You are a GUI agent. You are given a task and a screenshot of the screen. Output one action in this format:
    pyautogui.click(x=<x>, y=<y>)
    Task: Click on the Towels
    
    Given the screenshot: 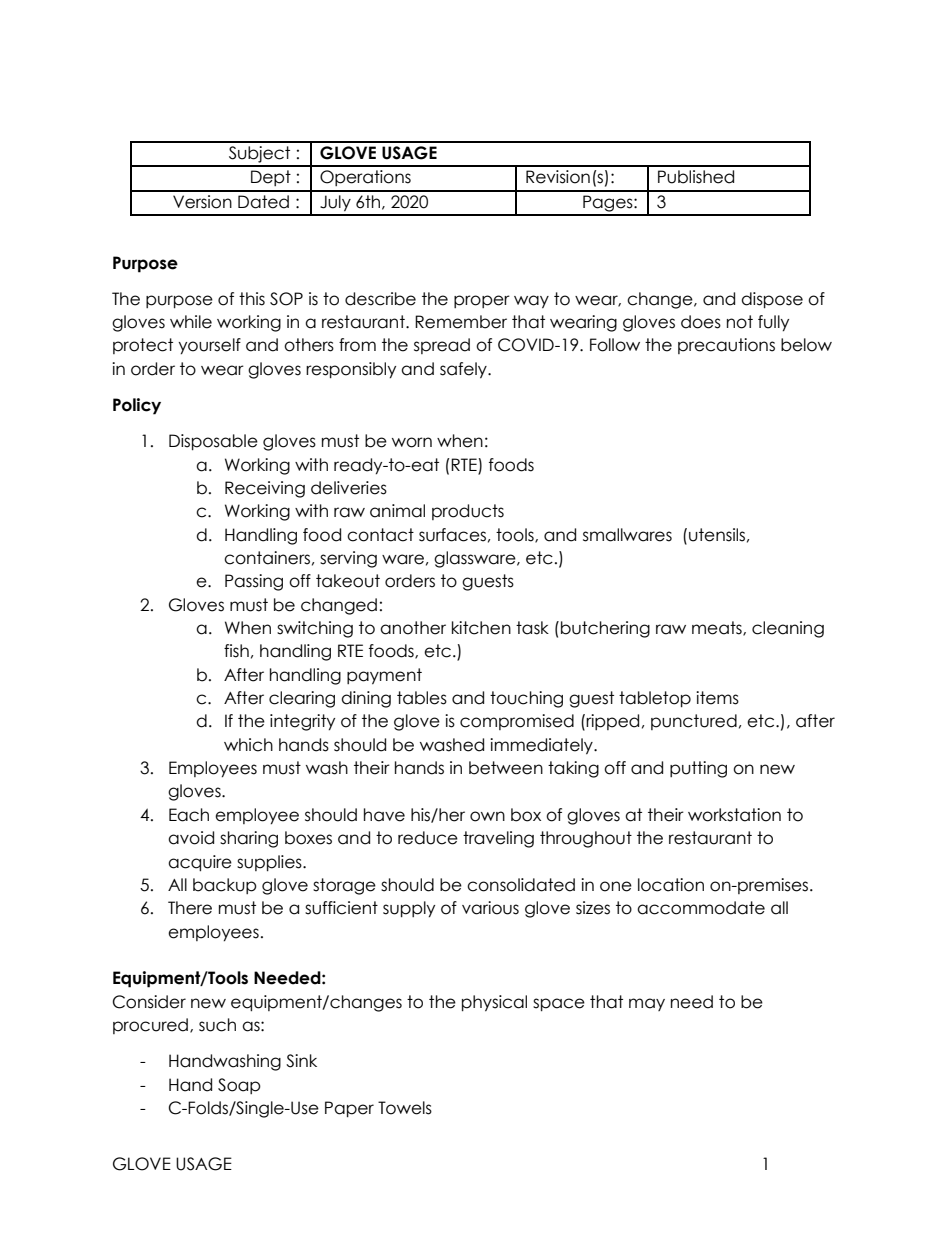 What is the action you would take?
    pyautogui.click(x=405, y=1108)
